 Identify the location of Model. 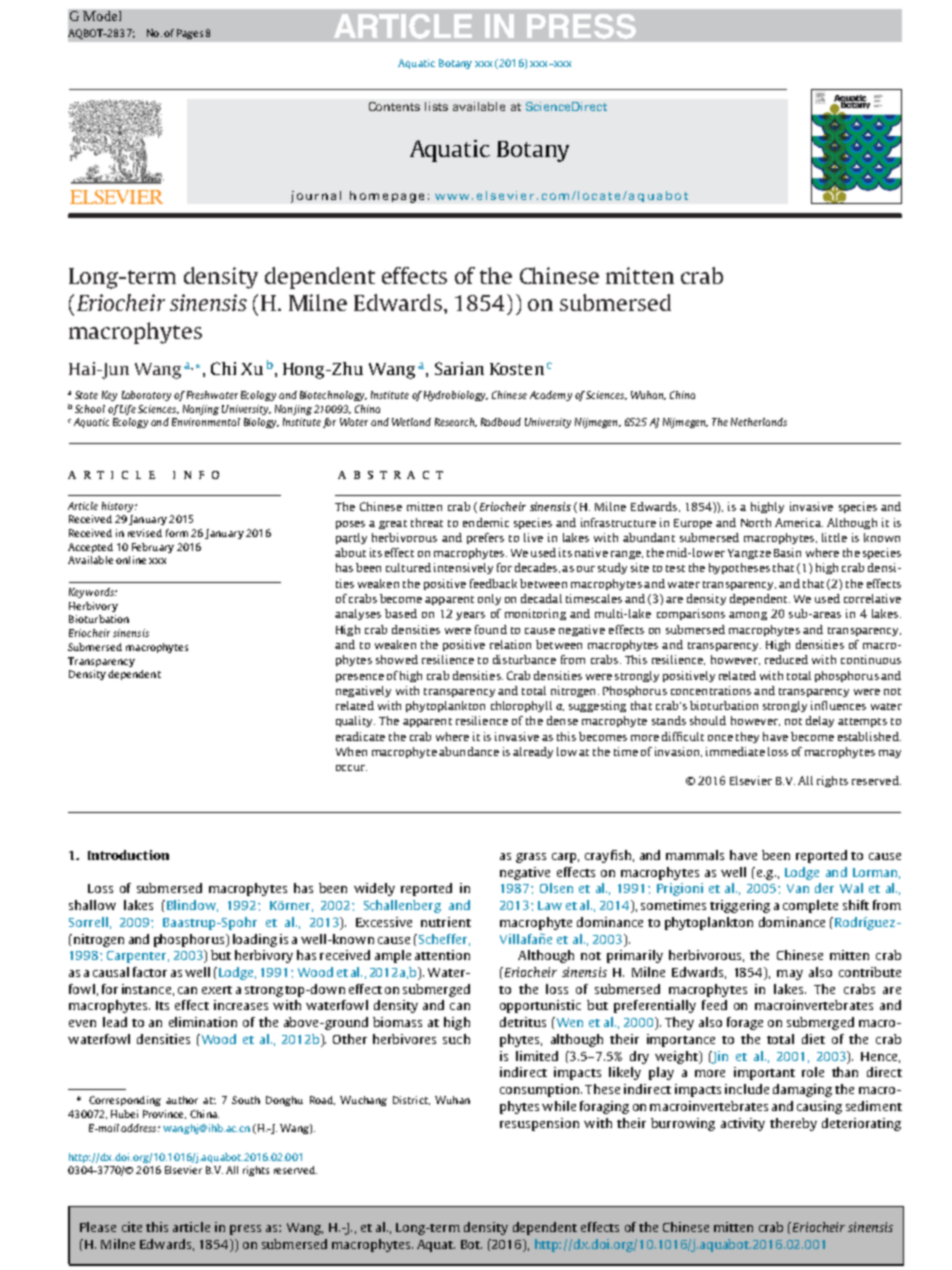
(102, 16).
